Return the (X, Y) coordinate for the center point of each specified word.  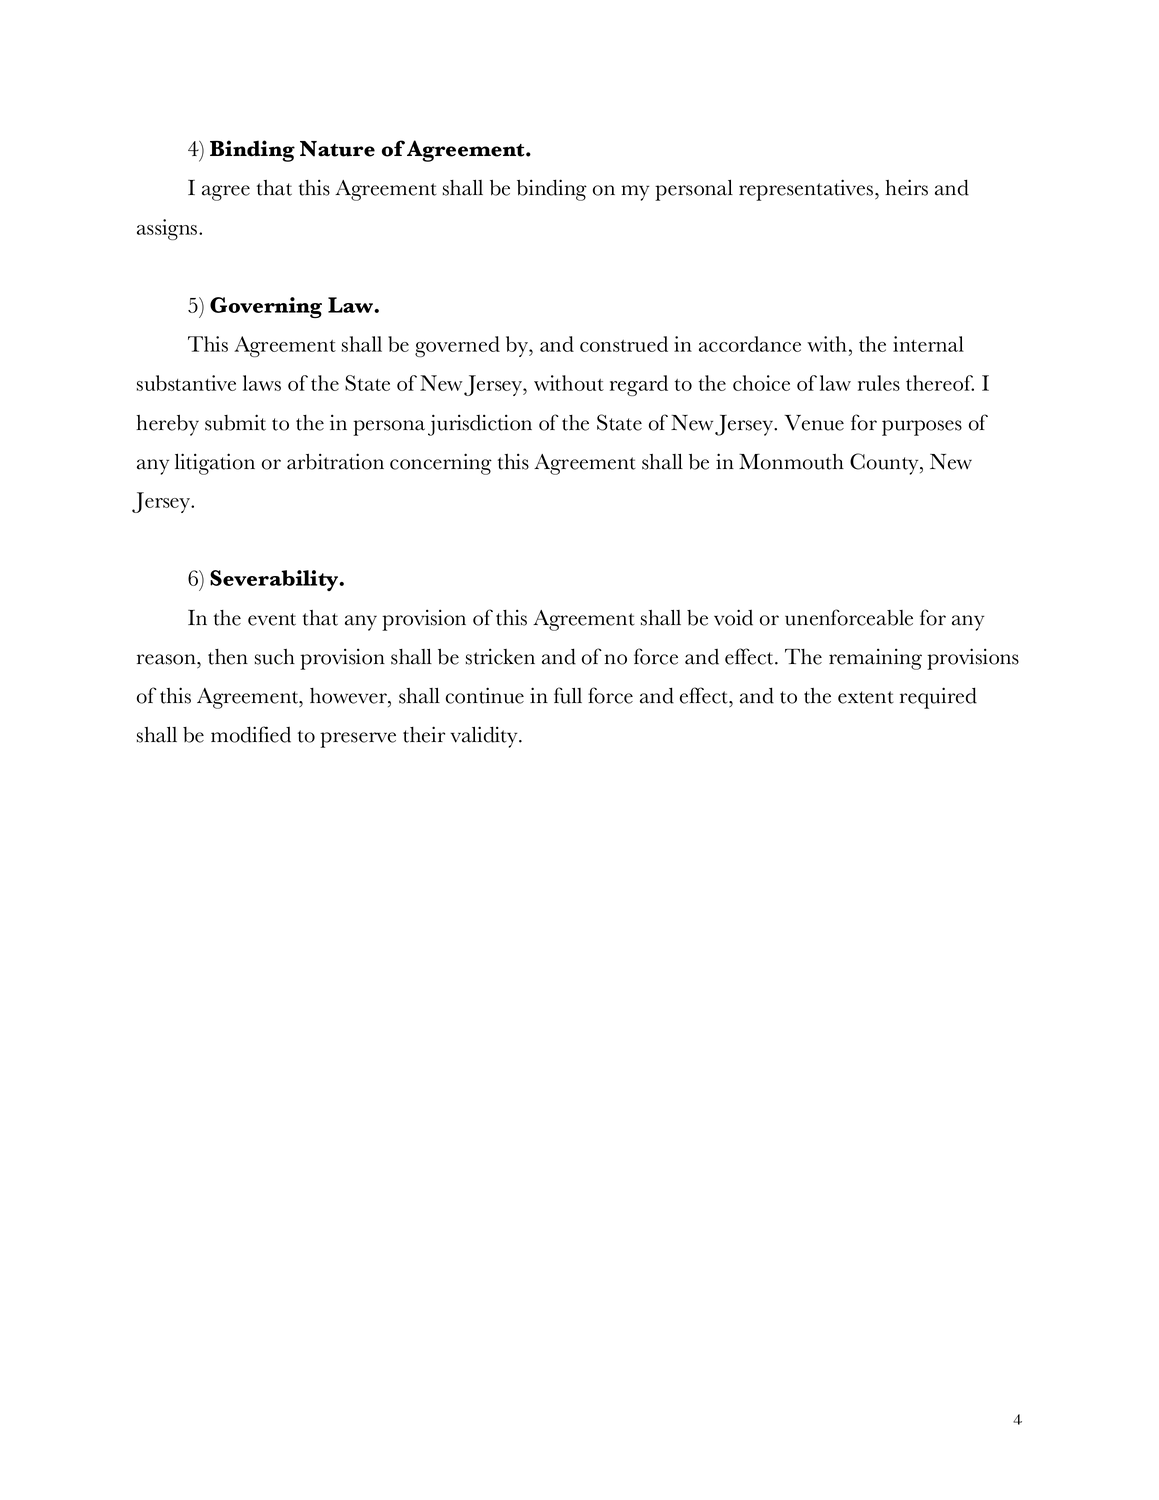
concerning (441, 464)
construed (624, 344)
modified (251, 734)
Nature (337, 149)
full (568, 695)
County (885, 464)
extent (866, 697)
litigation (215, 464)
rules (879, 383)
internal (928, 344)
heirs (906, 187)
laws (262, 383)
